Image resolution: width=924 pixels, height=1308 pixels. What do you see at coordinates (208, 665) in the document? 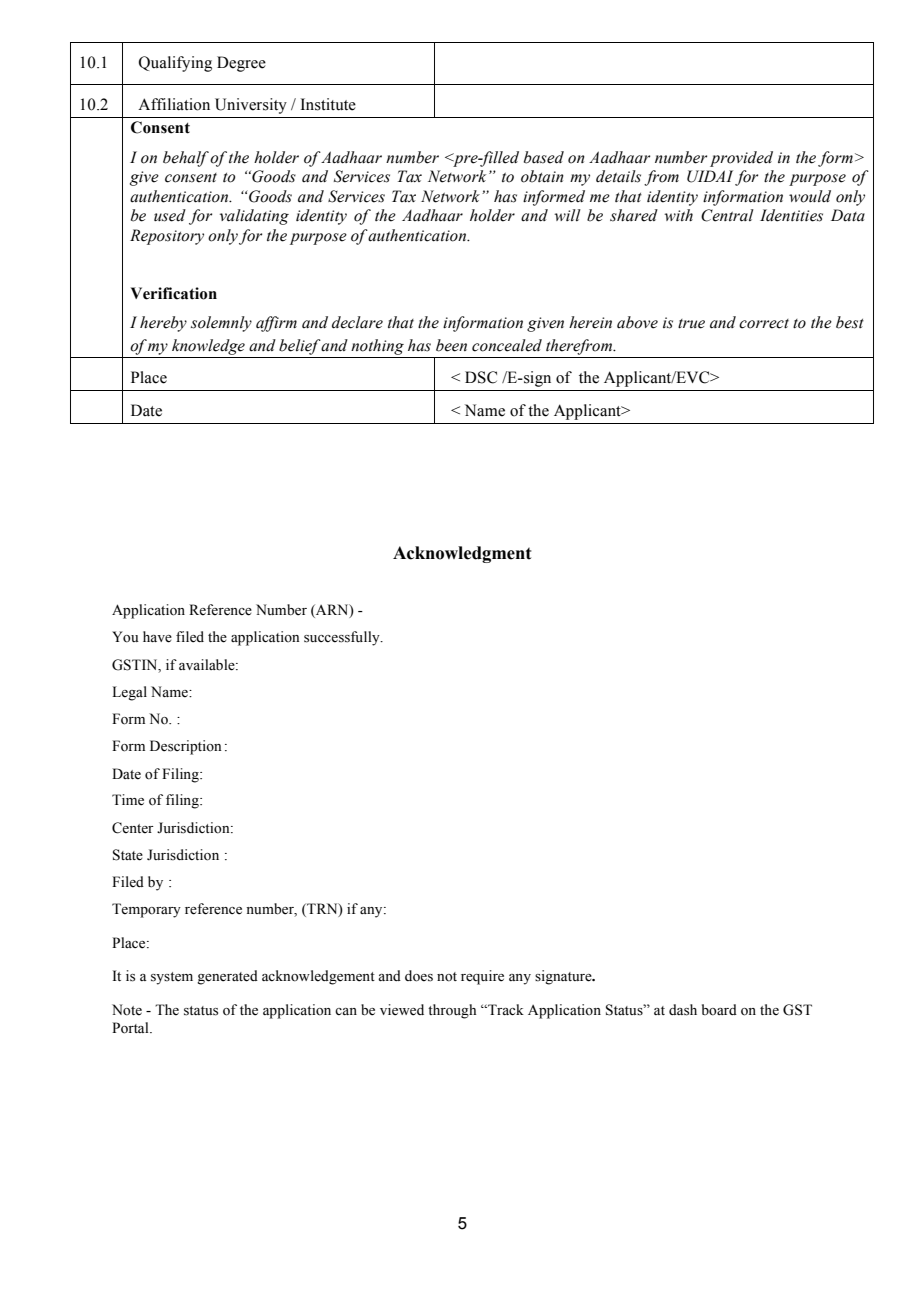
I see `available` at bounding box center [208, 665].
